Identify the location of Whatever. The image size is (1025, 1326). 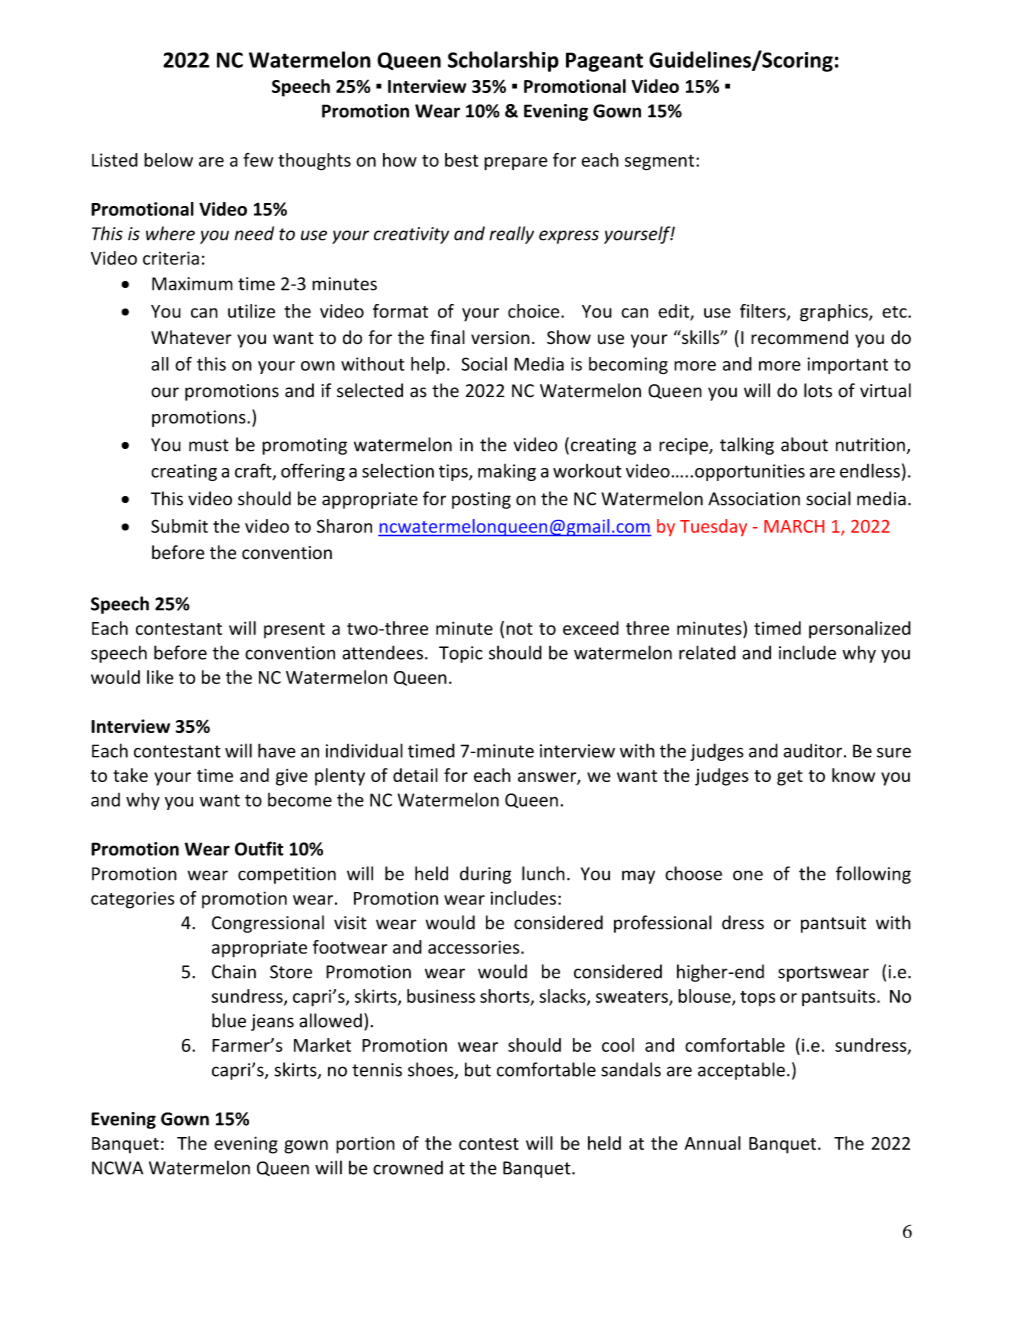
(191, 337).
